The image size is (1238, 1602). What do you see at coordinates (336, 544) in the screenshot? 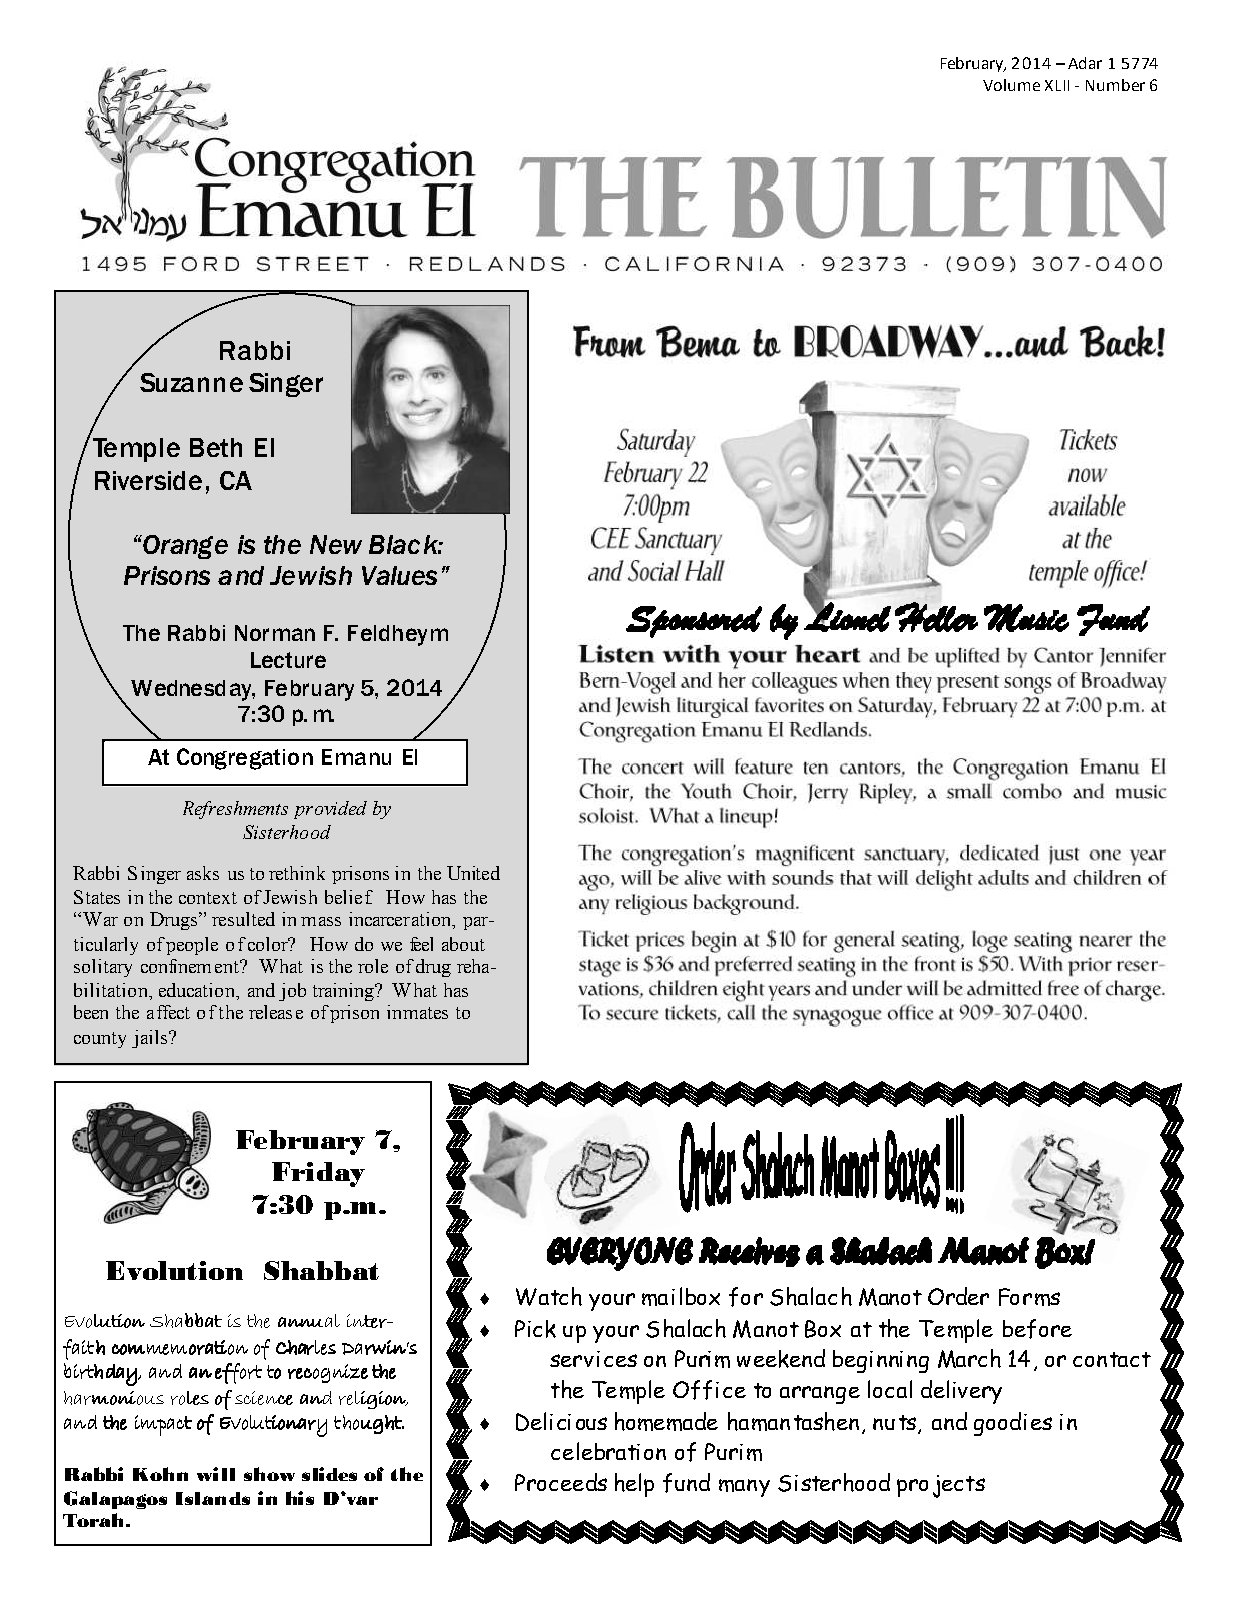
I see `New` at bounding box center [336, 544].
